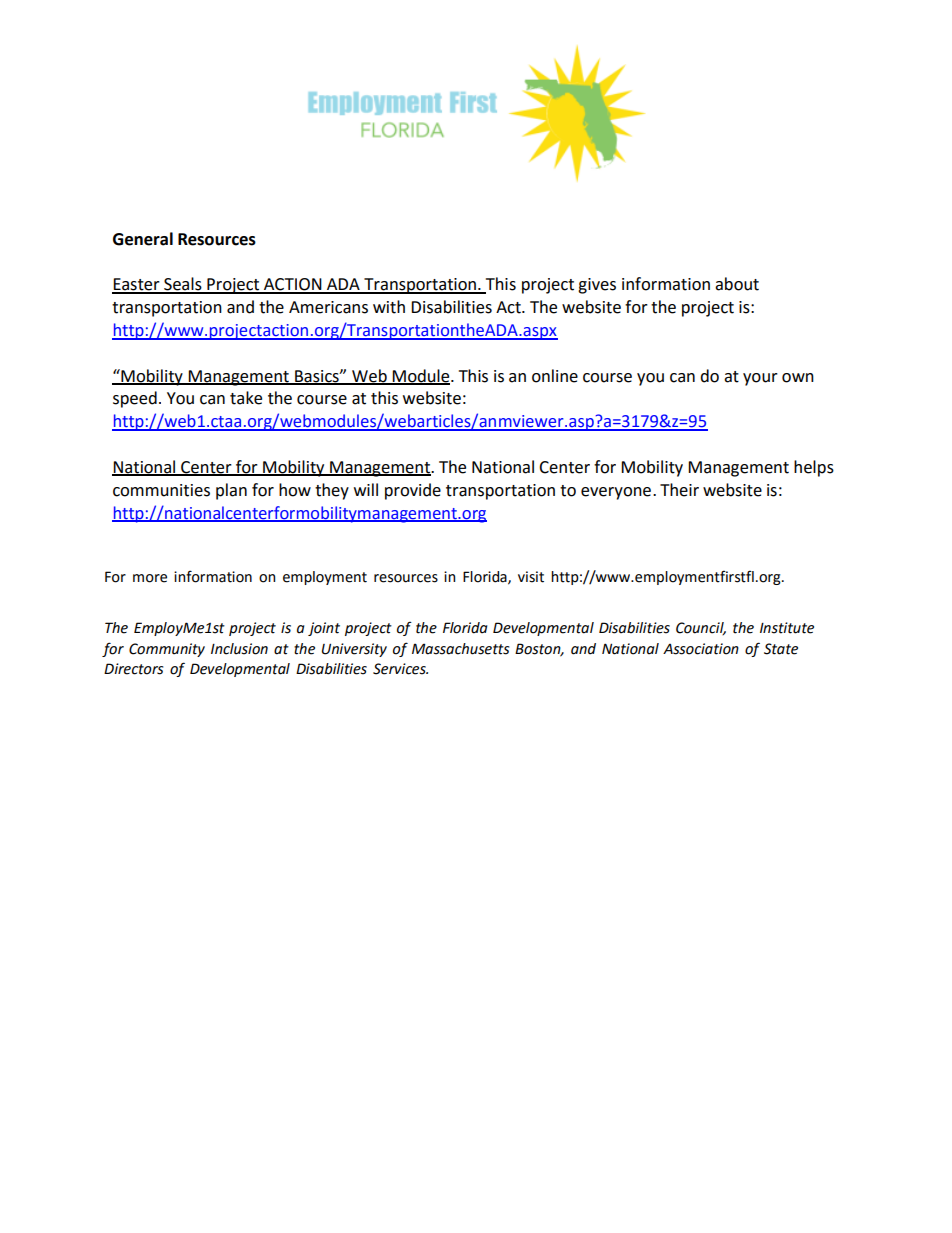 The width and height of the screenshot is (952, 1233). I want to click on General, so click(143, 239).
